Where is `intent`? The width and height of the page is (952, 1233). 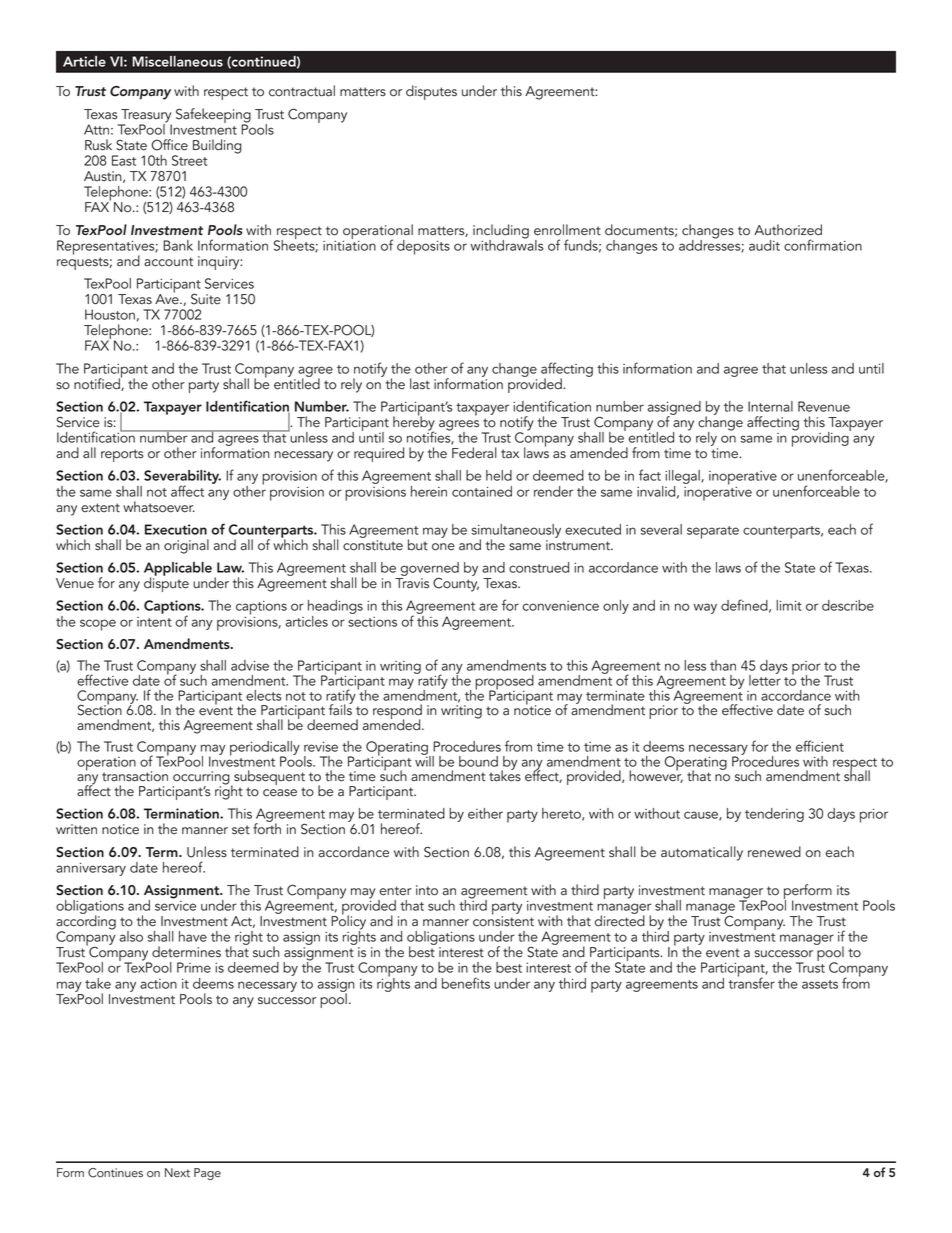 intent is located at coordinates (154, 622).
